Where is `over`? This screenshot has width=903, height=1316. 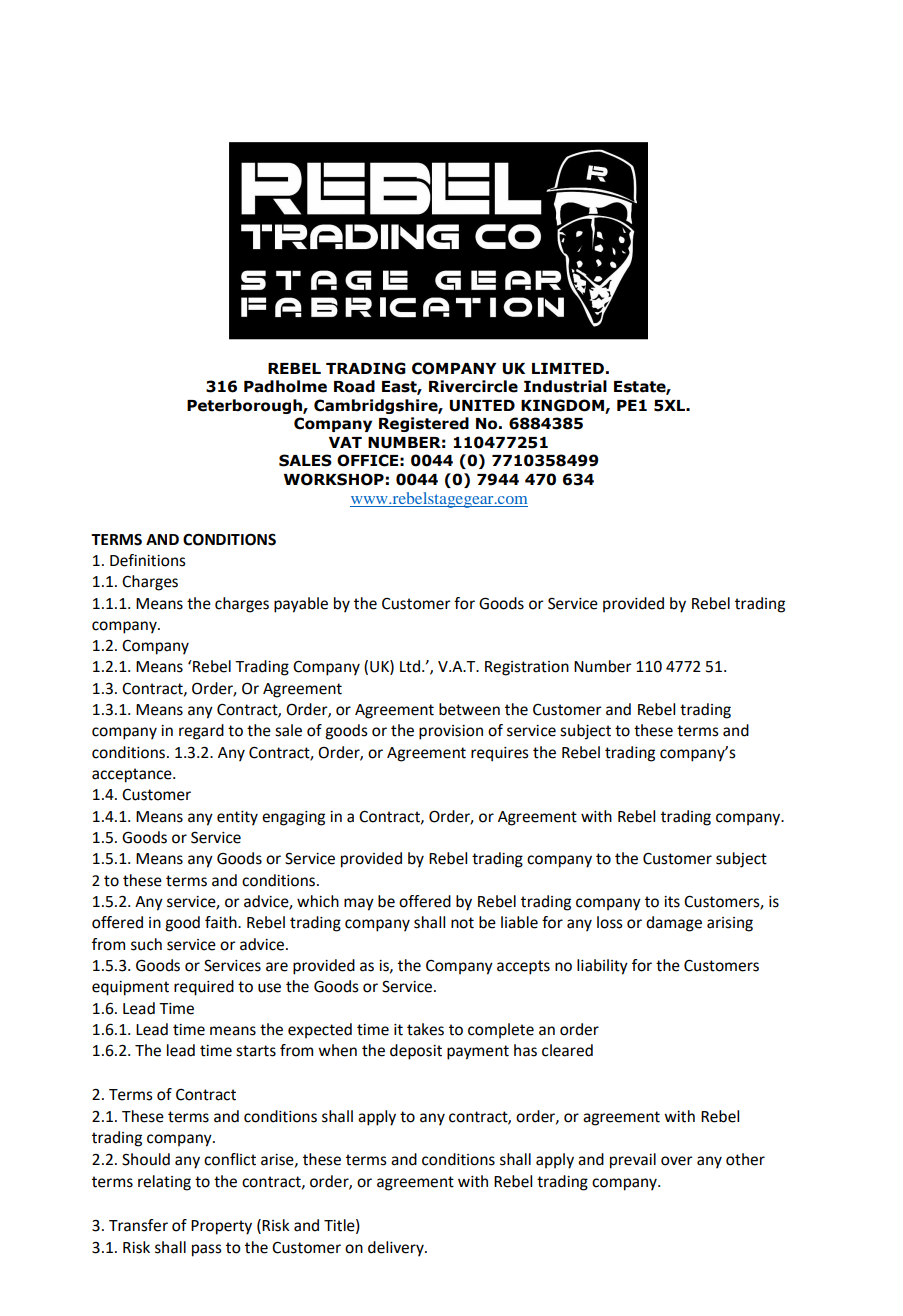 over is located at coordinates (677, 1161).
